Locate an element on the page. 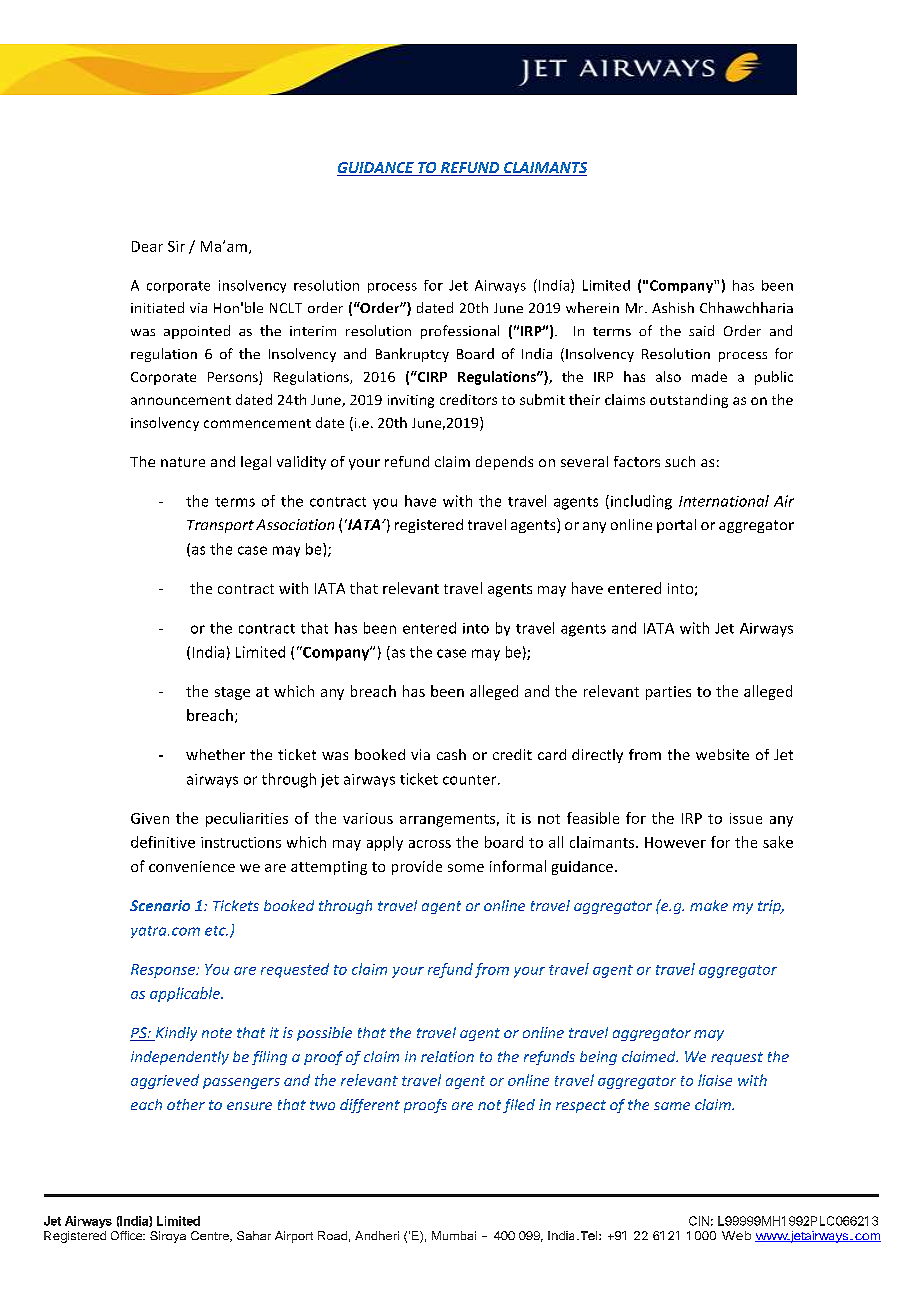 The height and width of the page is (1307, 924). website is located at coordinates (722, 754).
